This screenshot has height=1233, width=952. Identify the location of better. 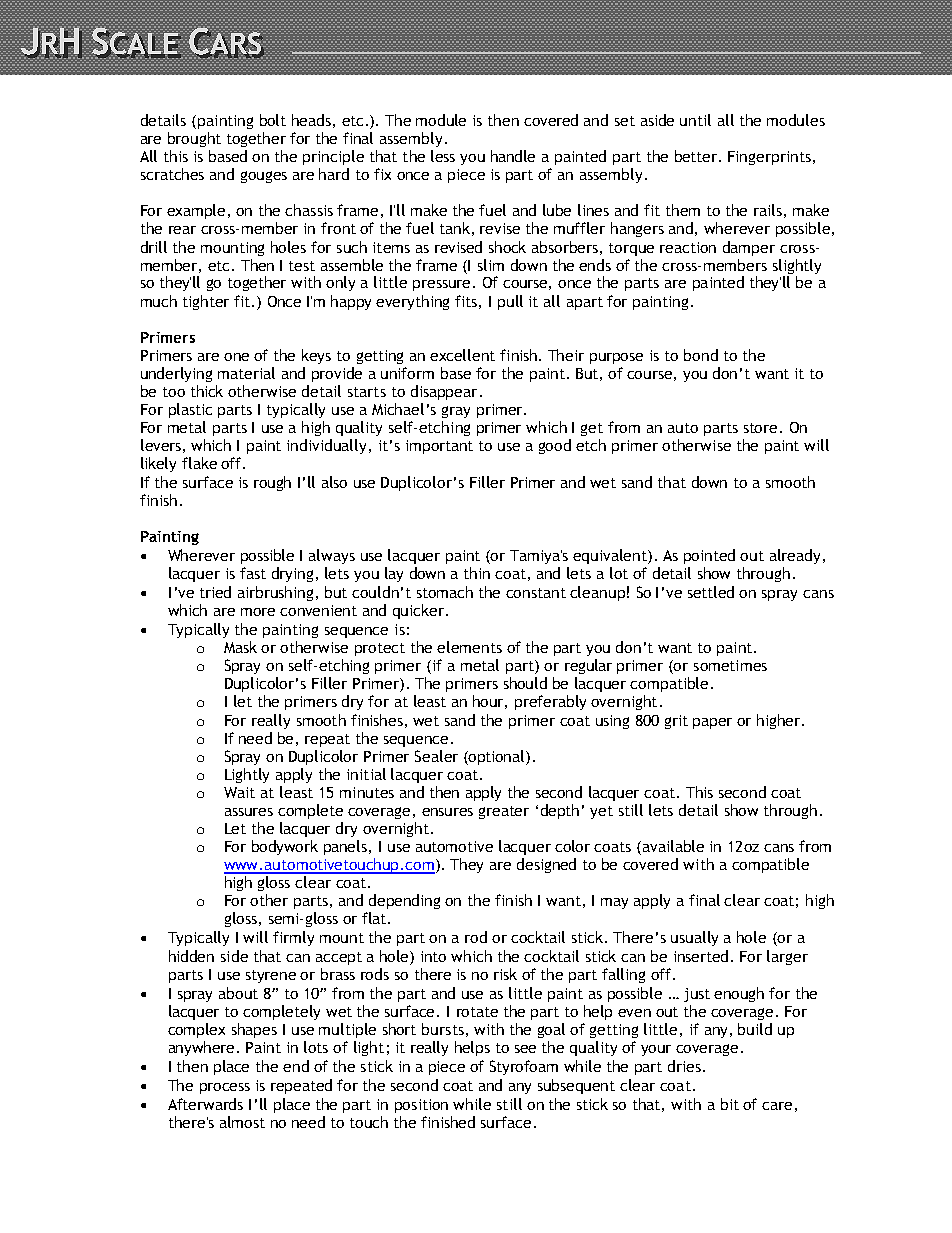
(697, 156).
